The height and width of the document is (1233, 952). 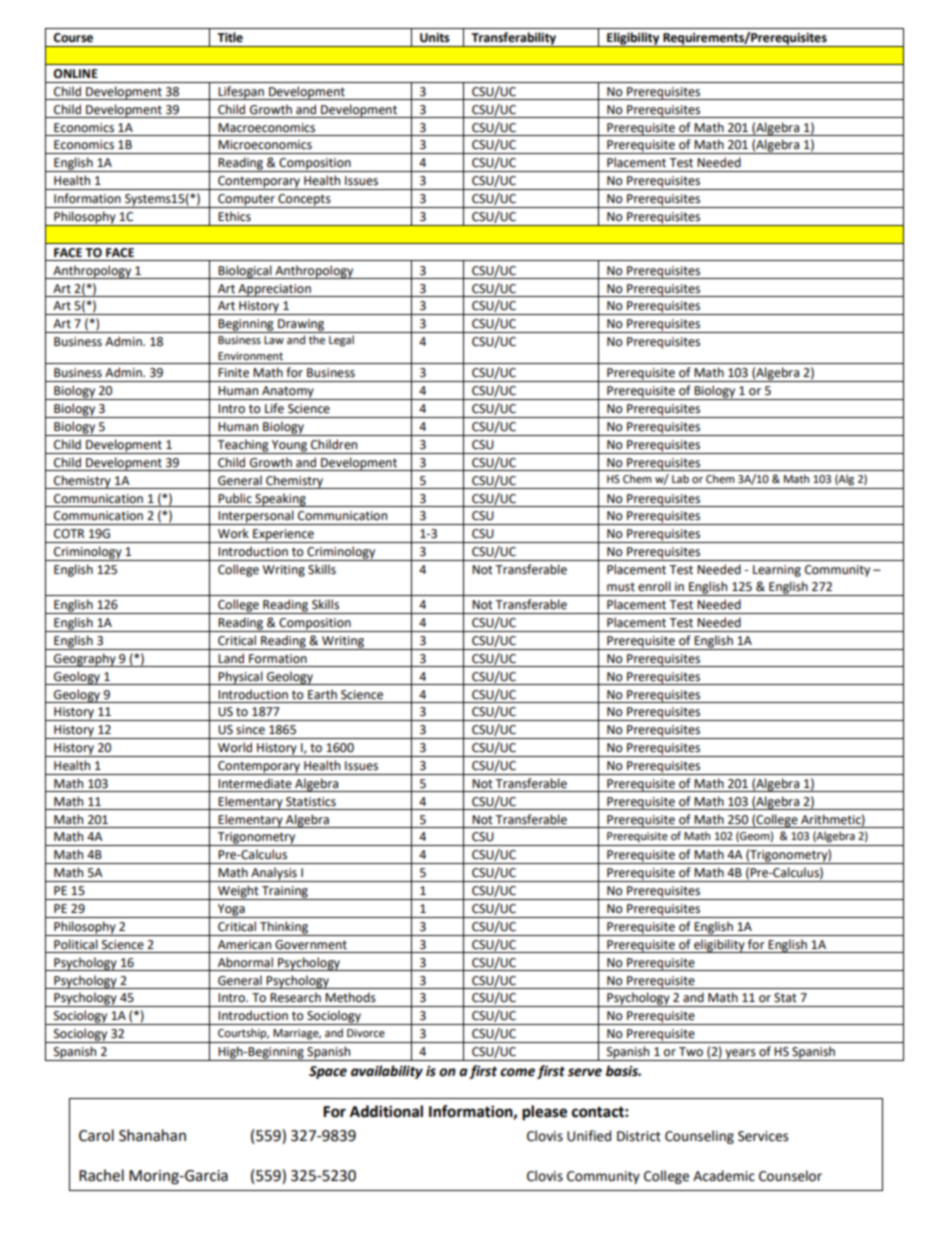 What do you see at coordinates (386, 1111) in the document?
I see `Additional` at bounding box center [386, 1111].
